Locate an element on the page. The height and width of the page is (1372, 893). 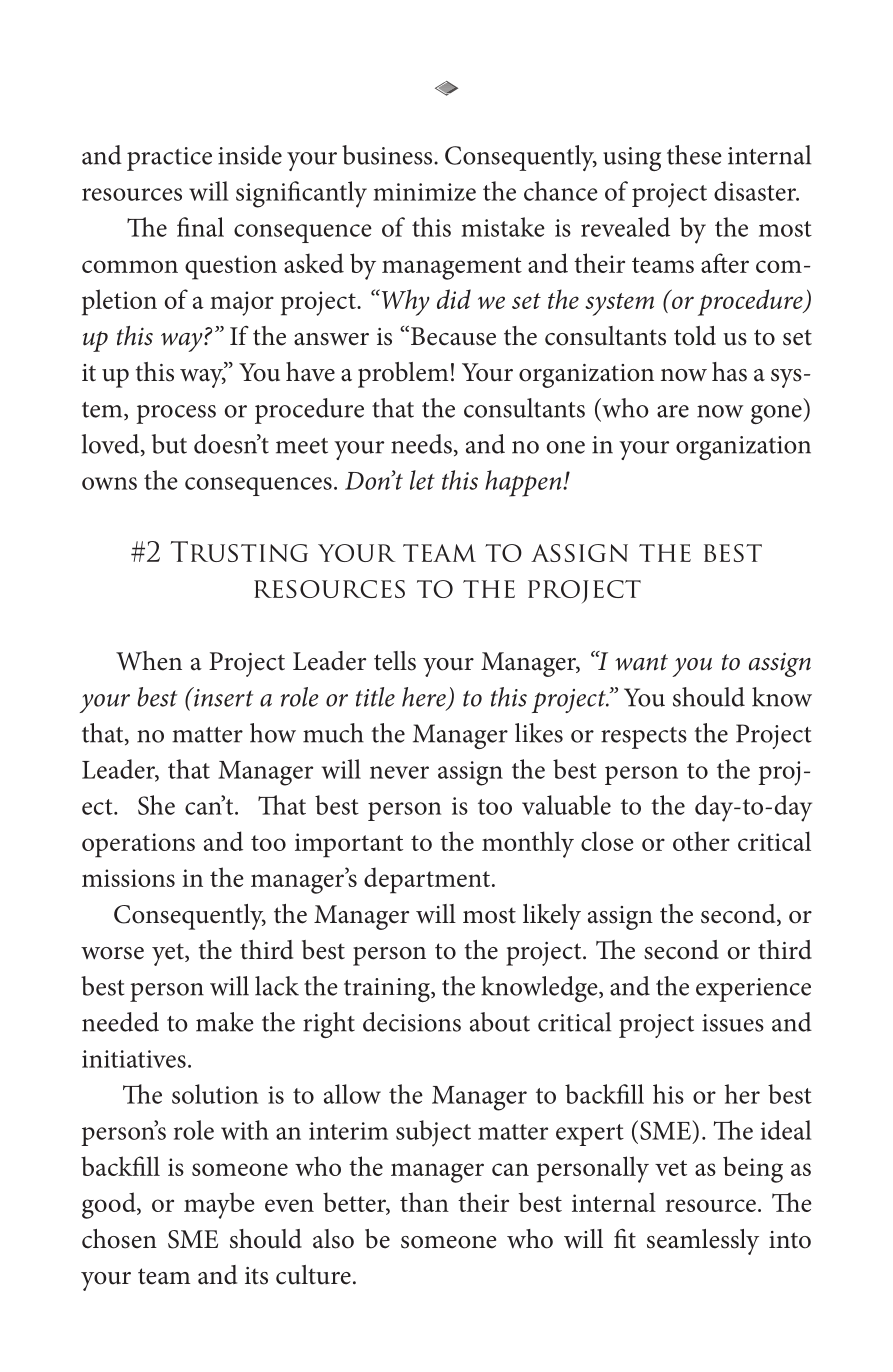
other is located at coordinates (701, 841).
